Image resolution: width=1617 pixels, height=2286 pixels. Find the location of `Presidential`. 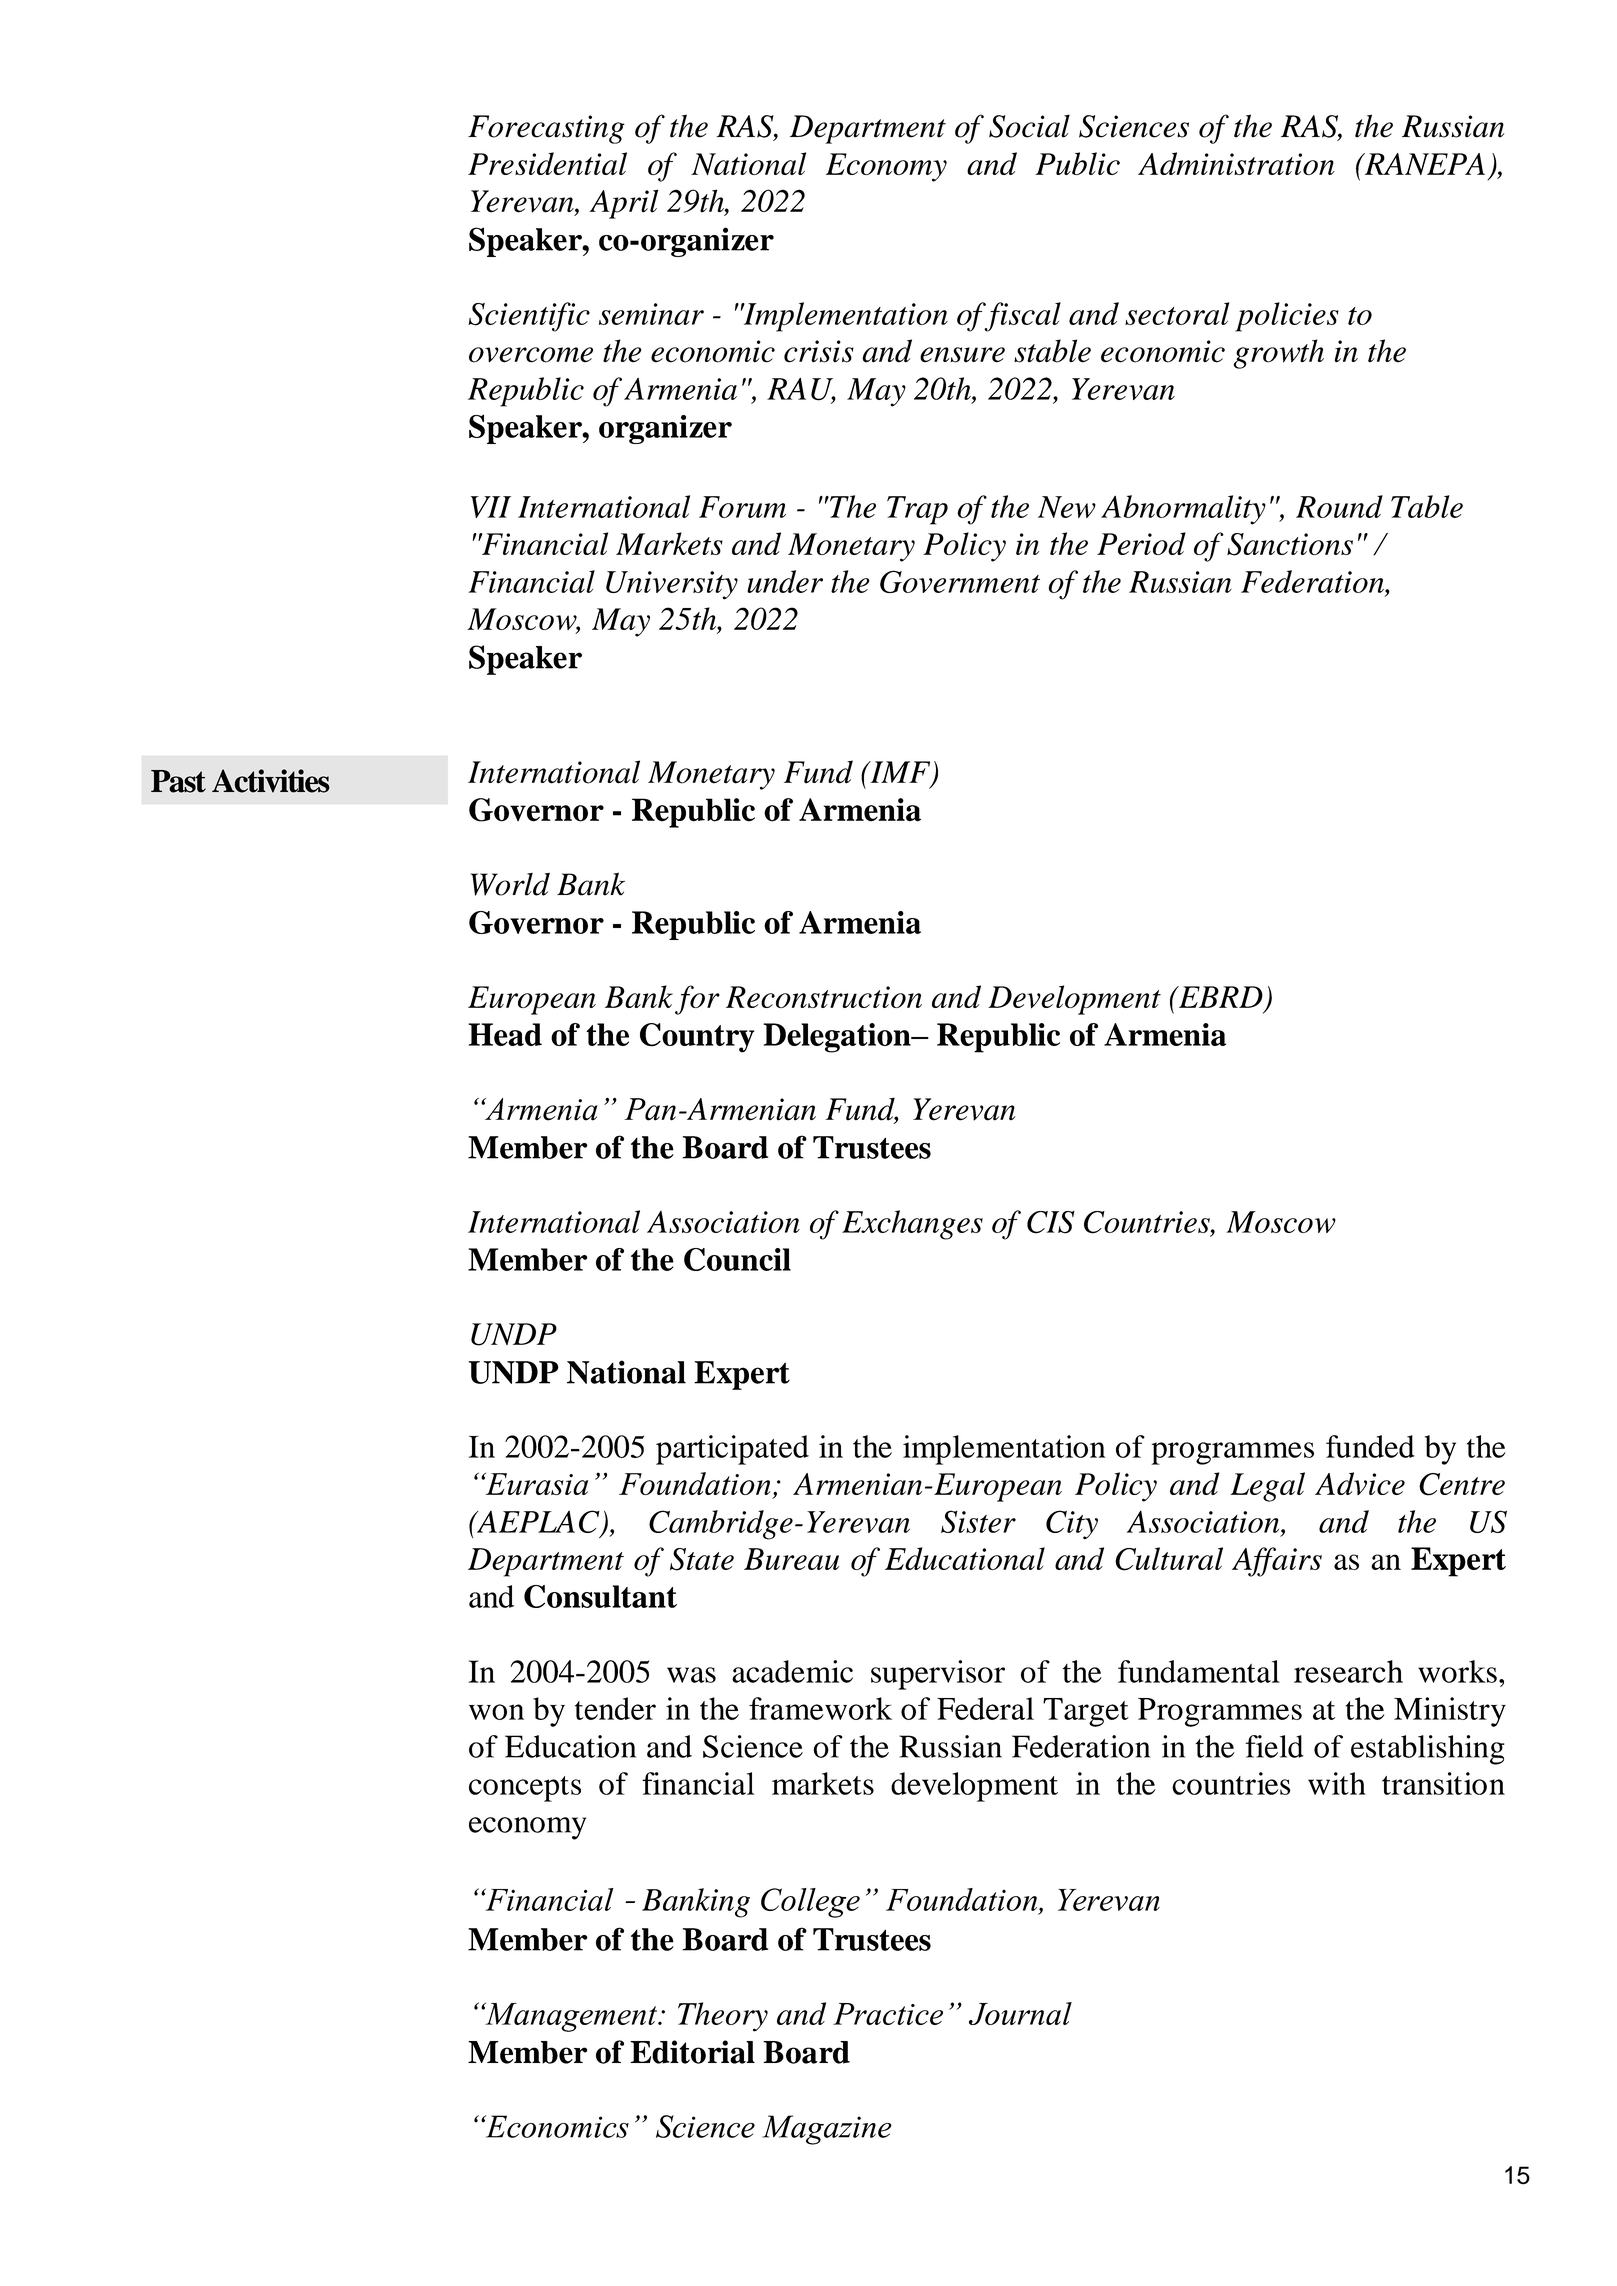

Presidential is located at coordinates (547, 163).
